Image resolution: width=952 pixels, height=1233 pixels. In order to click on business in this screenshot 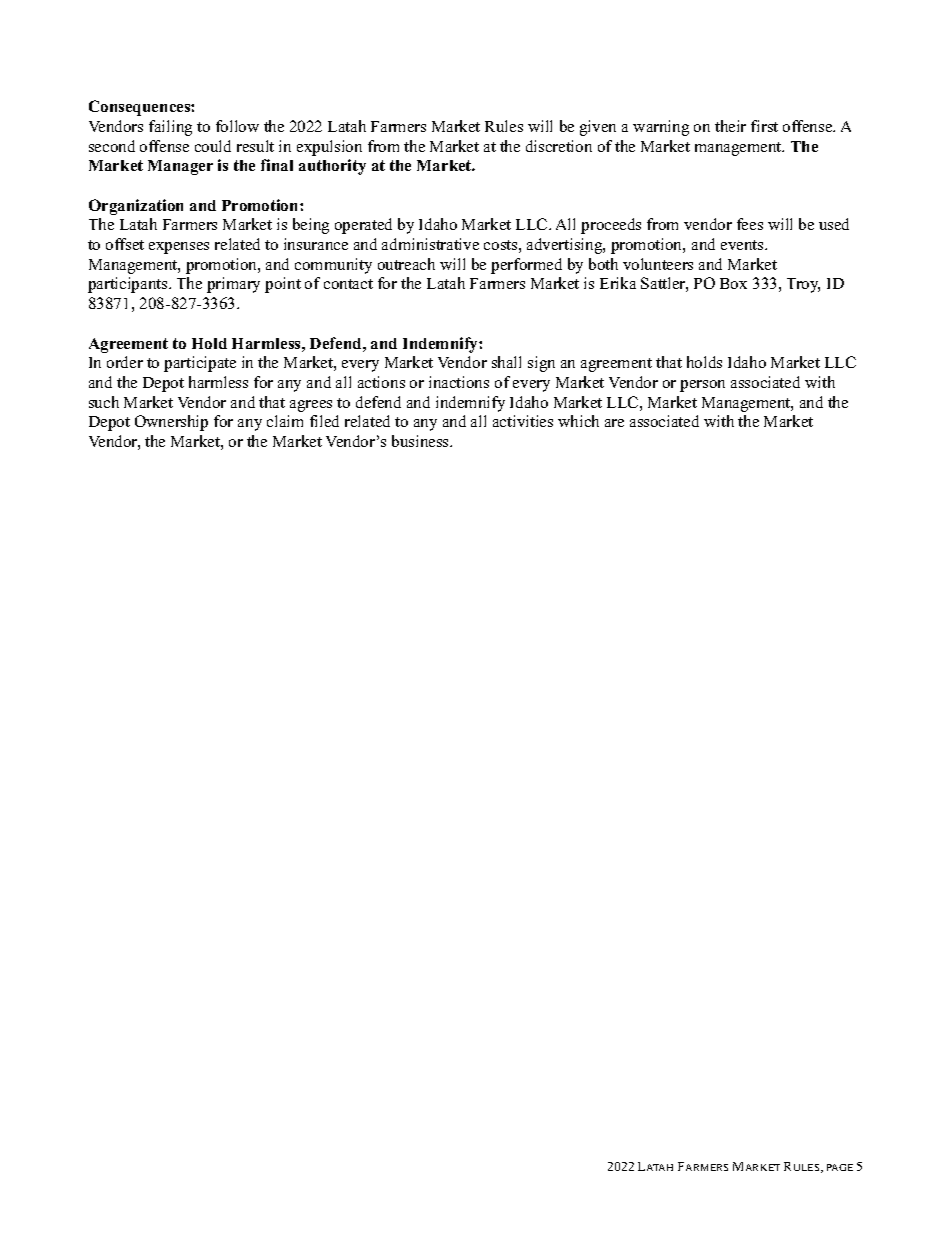, I will do `click(421, 441)`.
